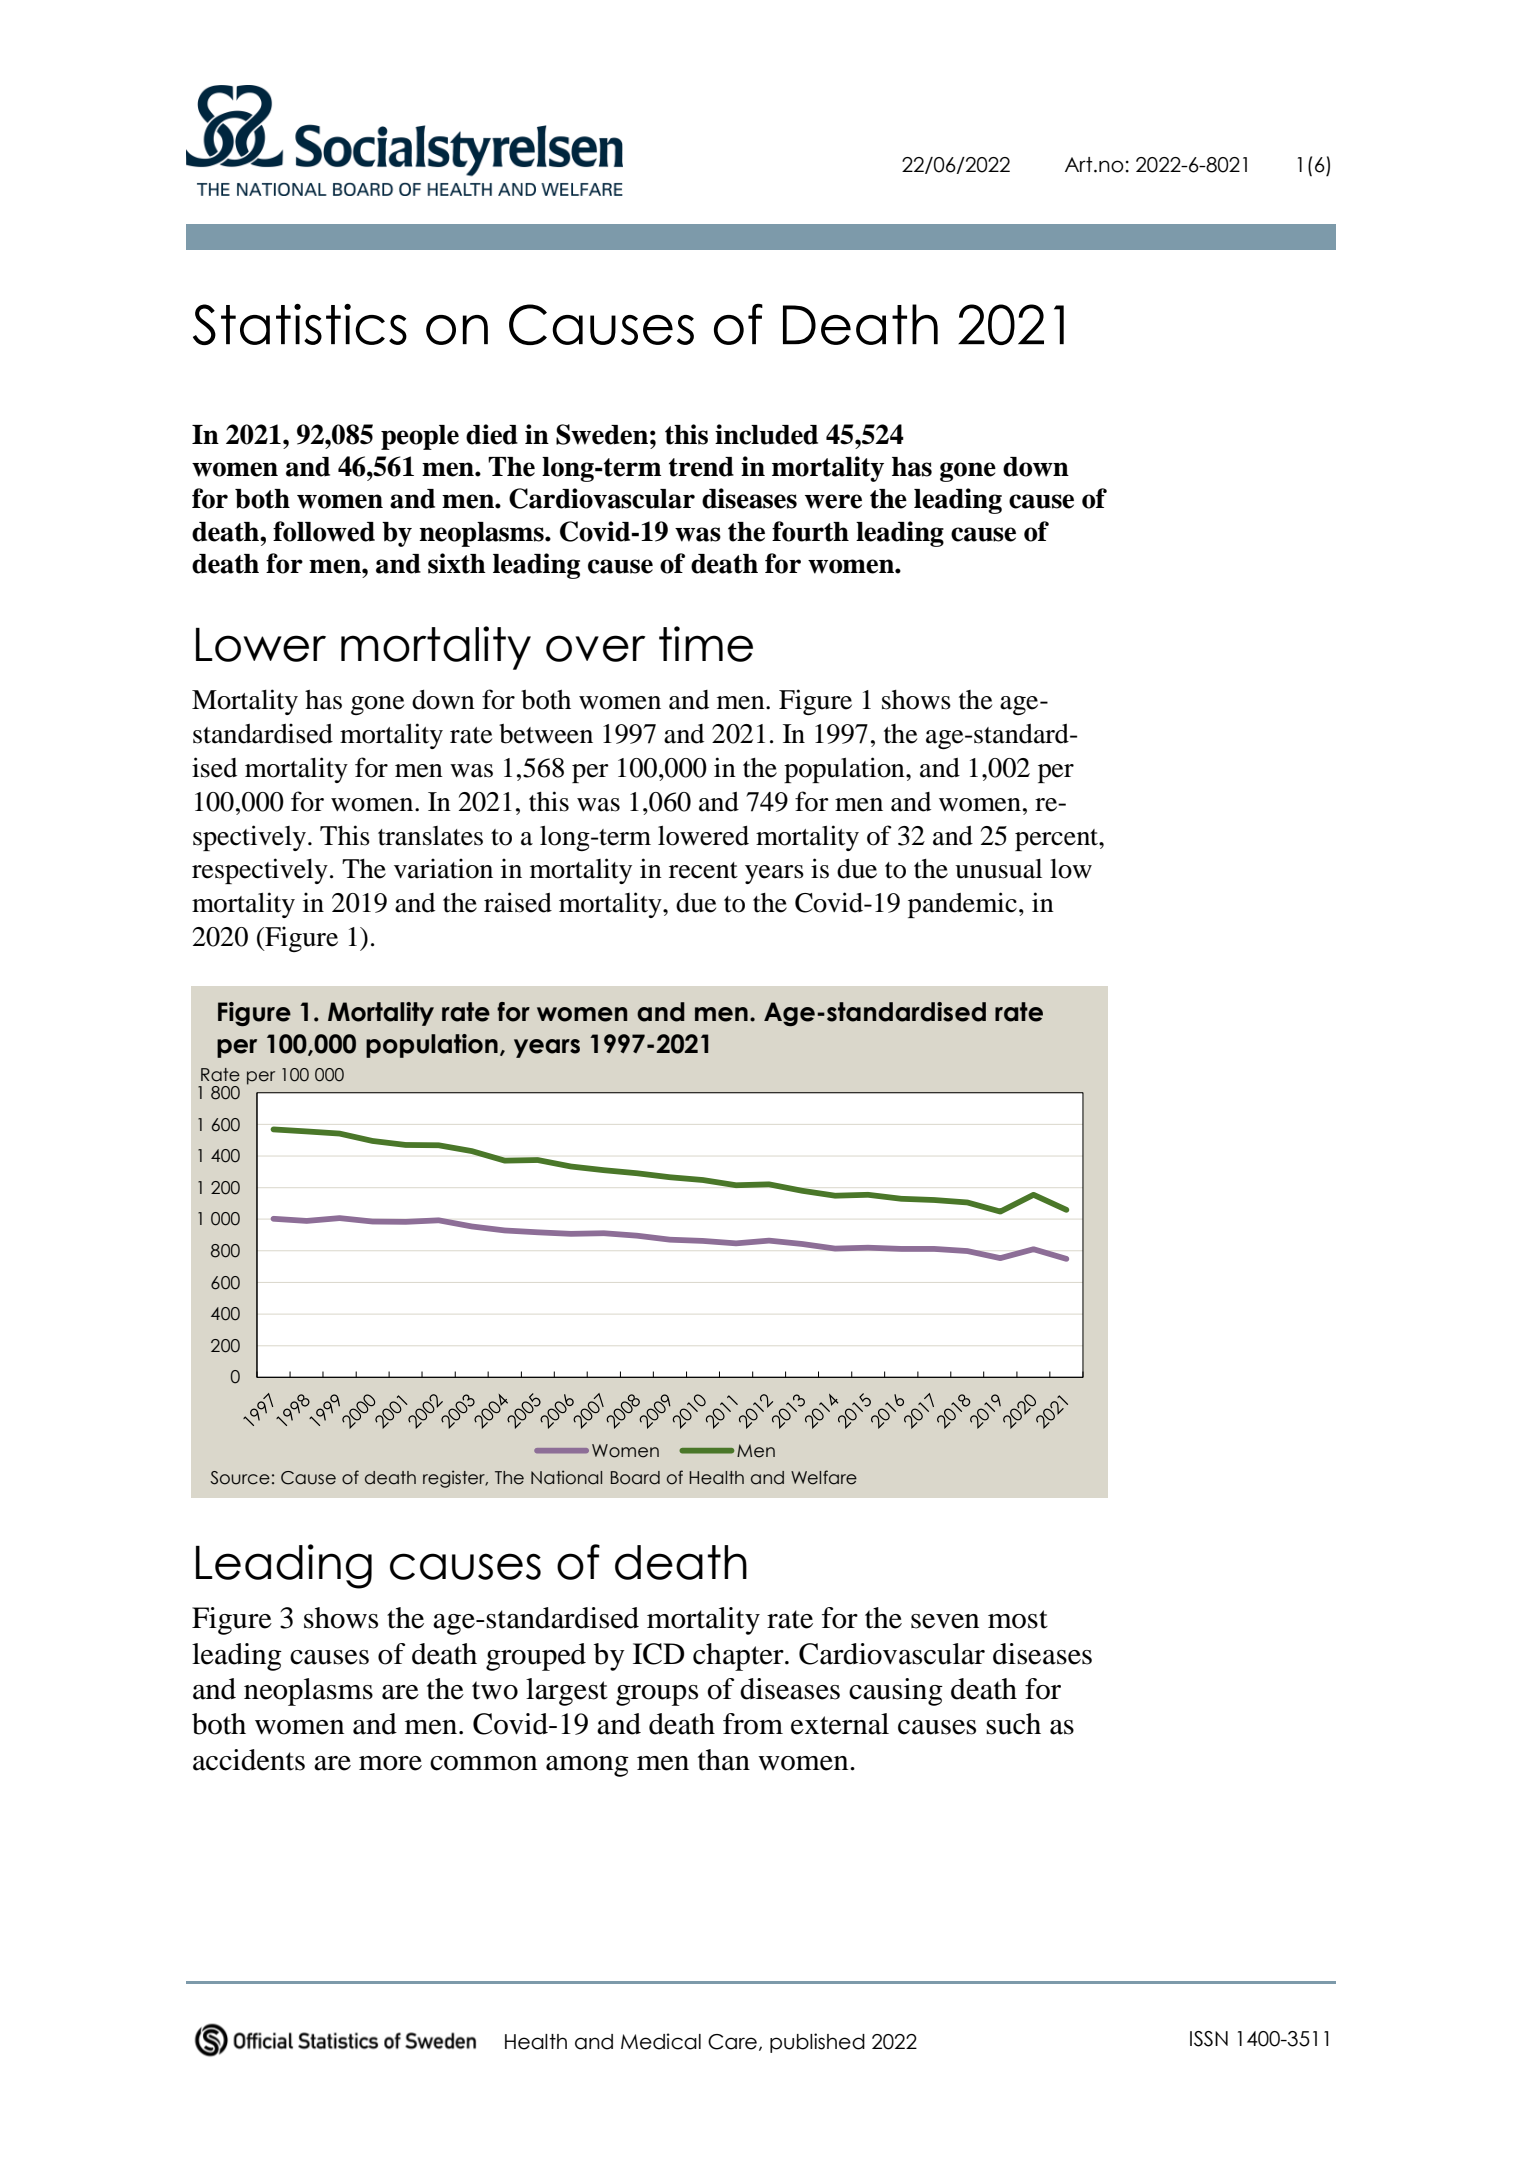 The height and width of the image is (2158, 1526). Describe the element at coordinates (810, 531) in the image. I see `fourth` at that location.
